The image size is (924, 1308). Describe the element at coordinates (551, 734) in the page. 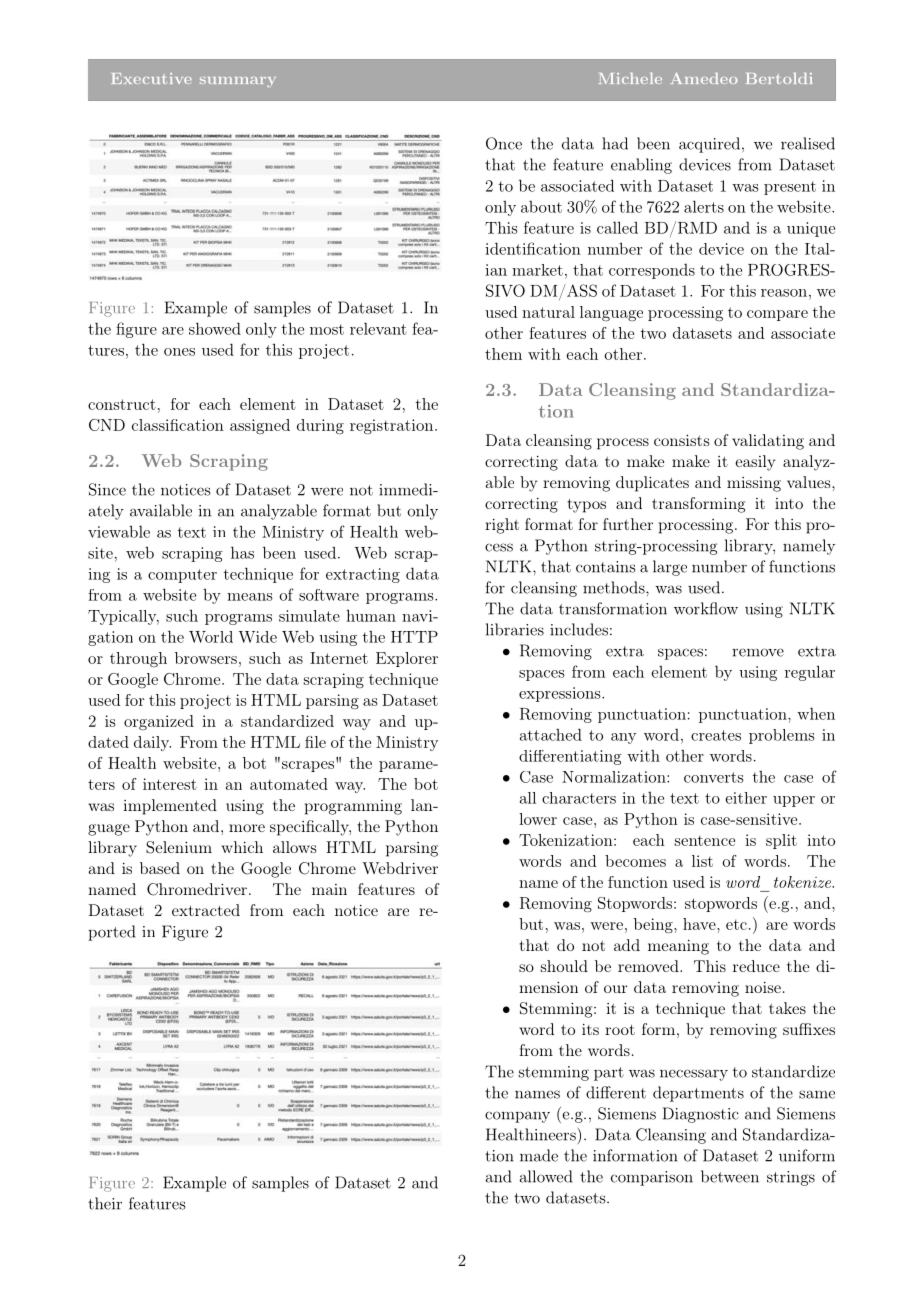

I see `attached` at that location.
